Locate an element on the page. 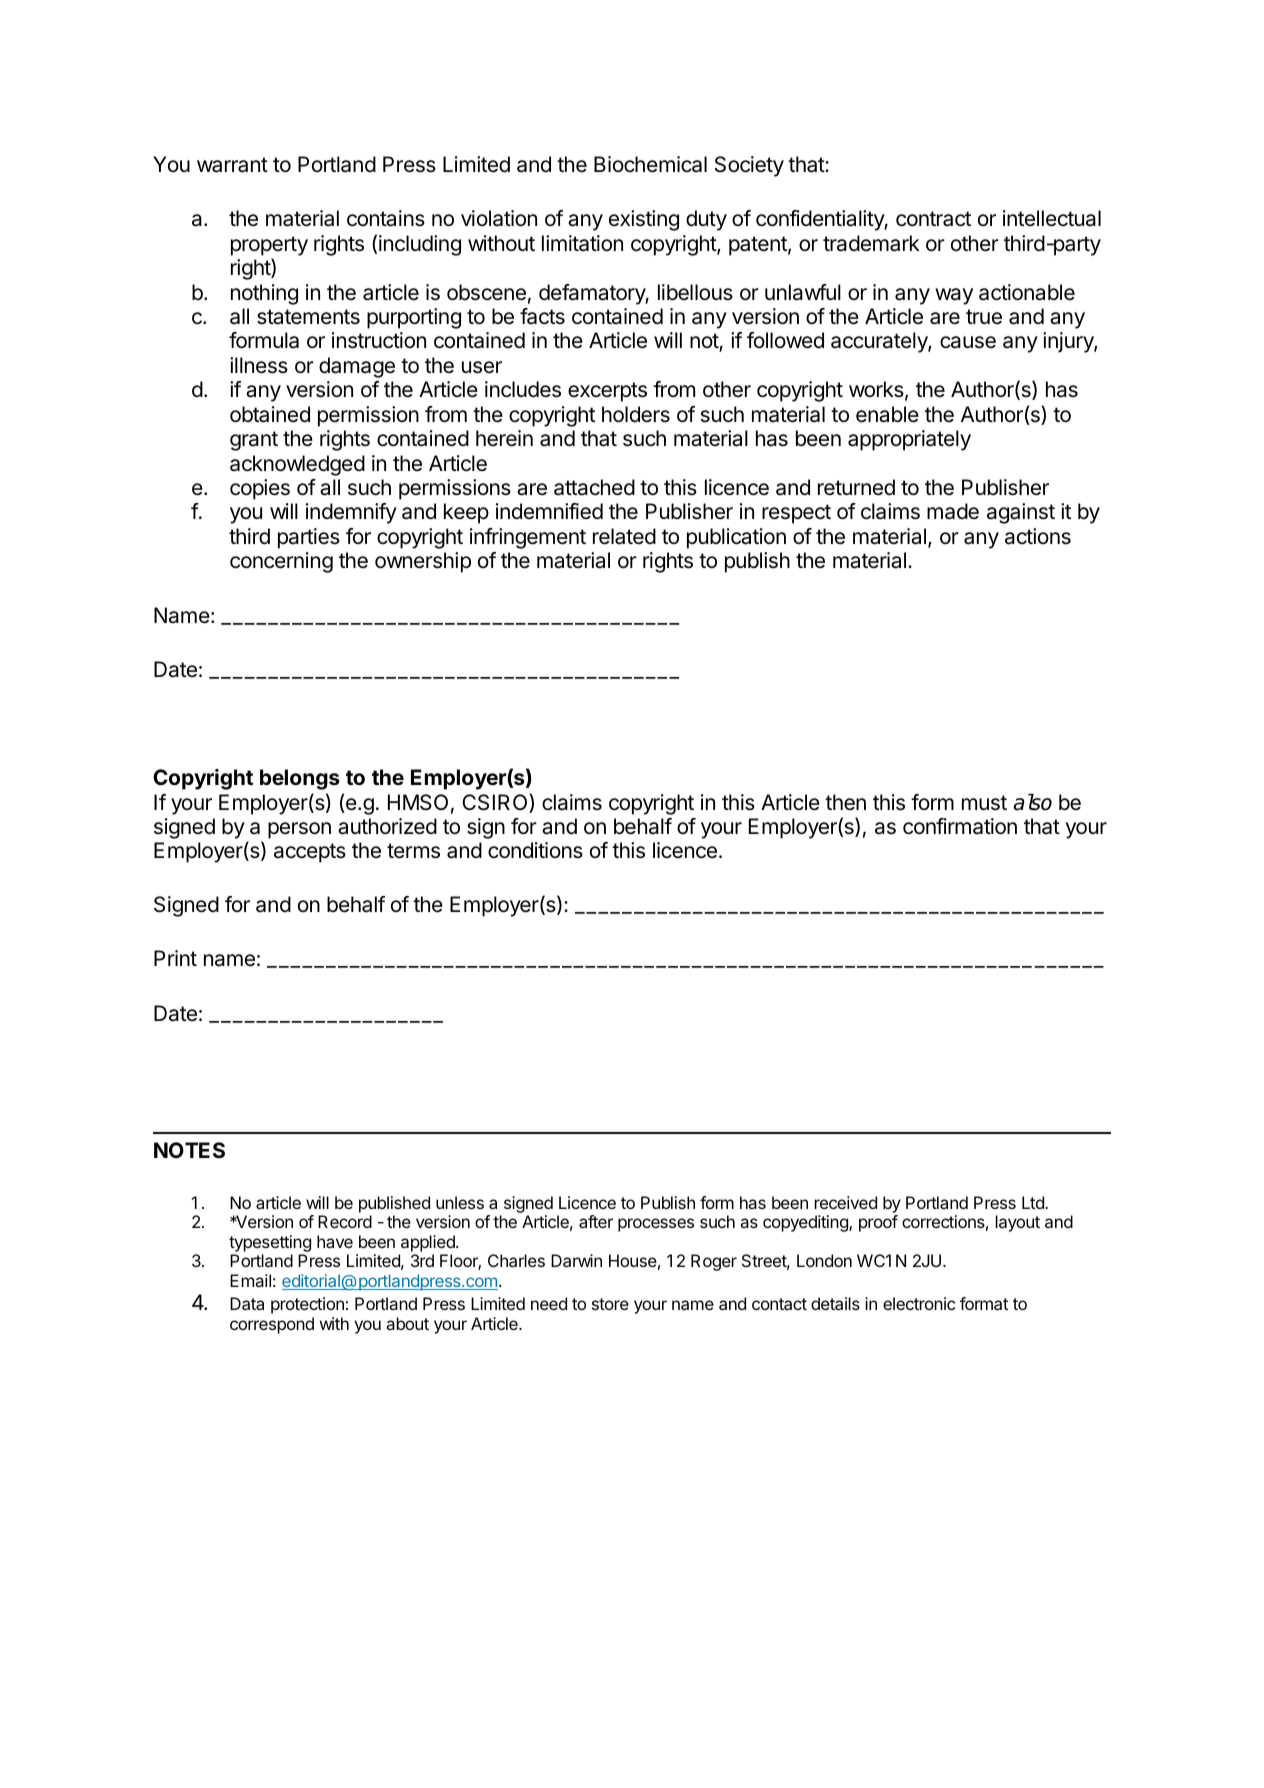  accepts is located at coordinates (310, 853).
